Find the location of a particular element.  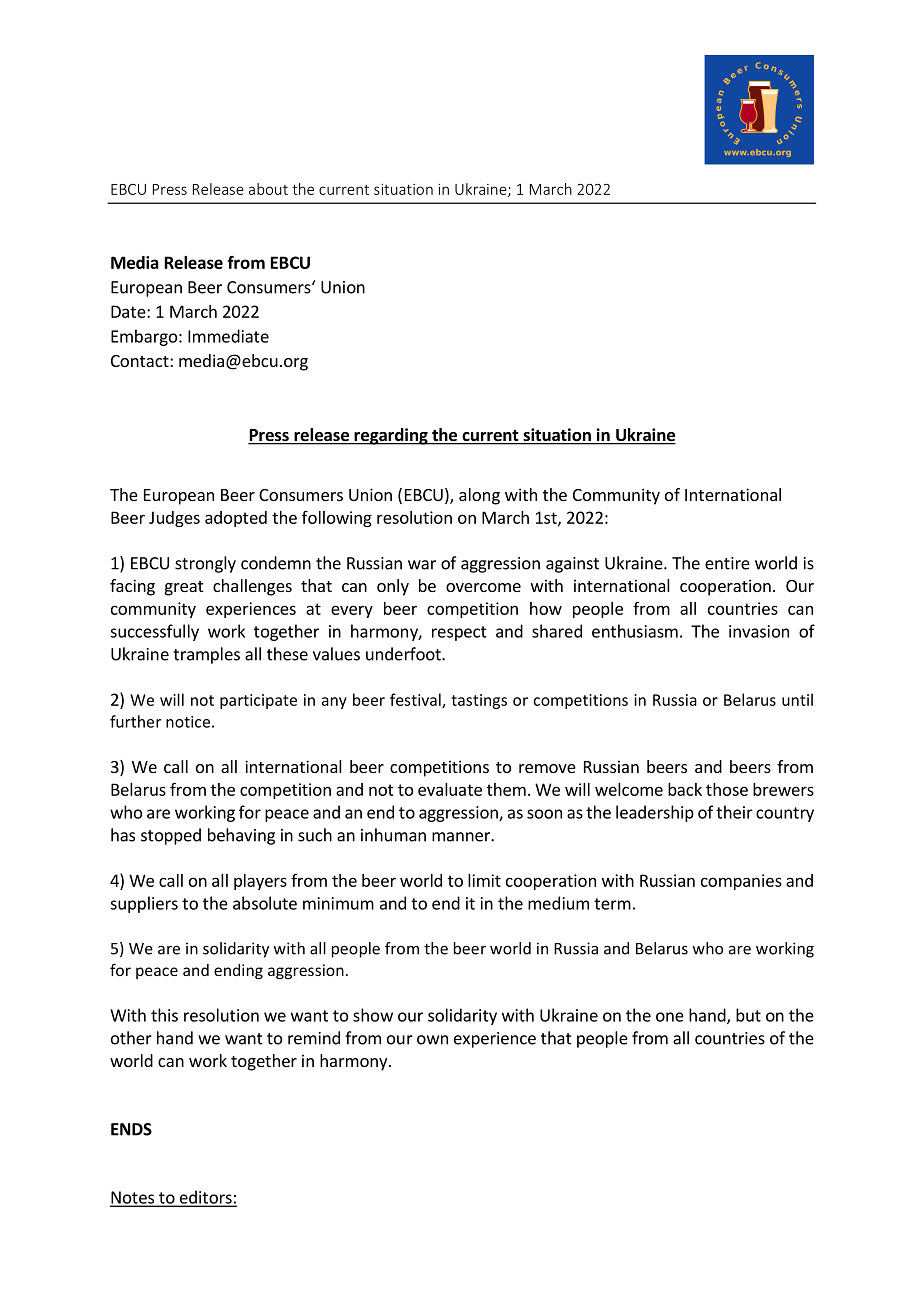

notice is located at coordinates (188, 722).
